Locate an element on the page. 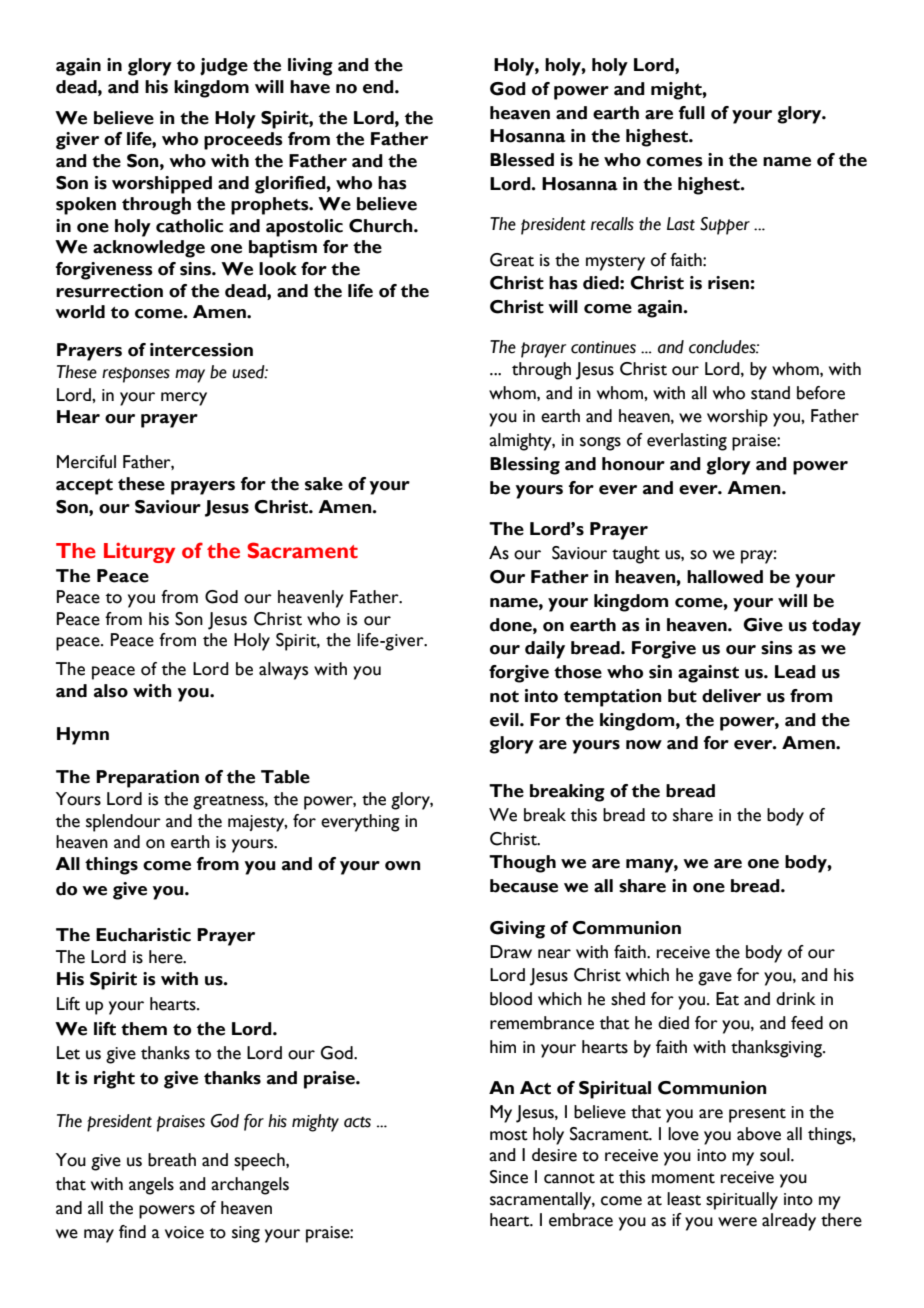  Lead is located at coordinates (795, 672).
